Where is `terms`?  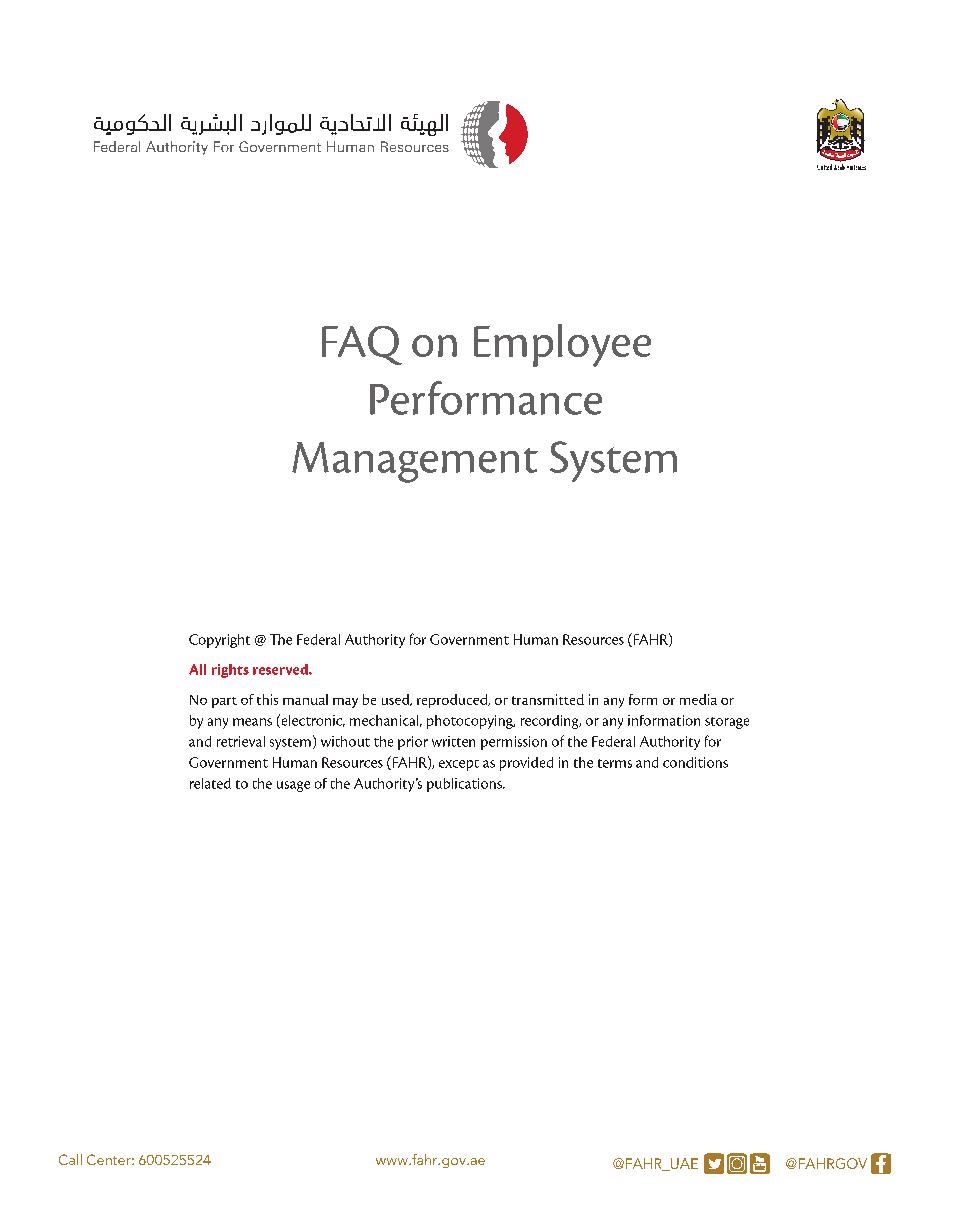
terms is located at coordinates (615, 763).
